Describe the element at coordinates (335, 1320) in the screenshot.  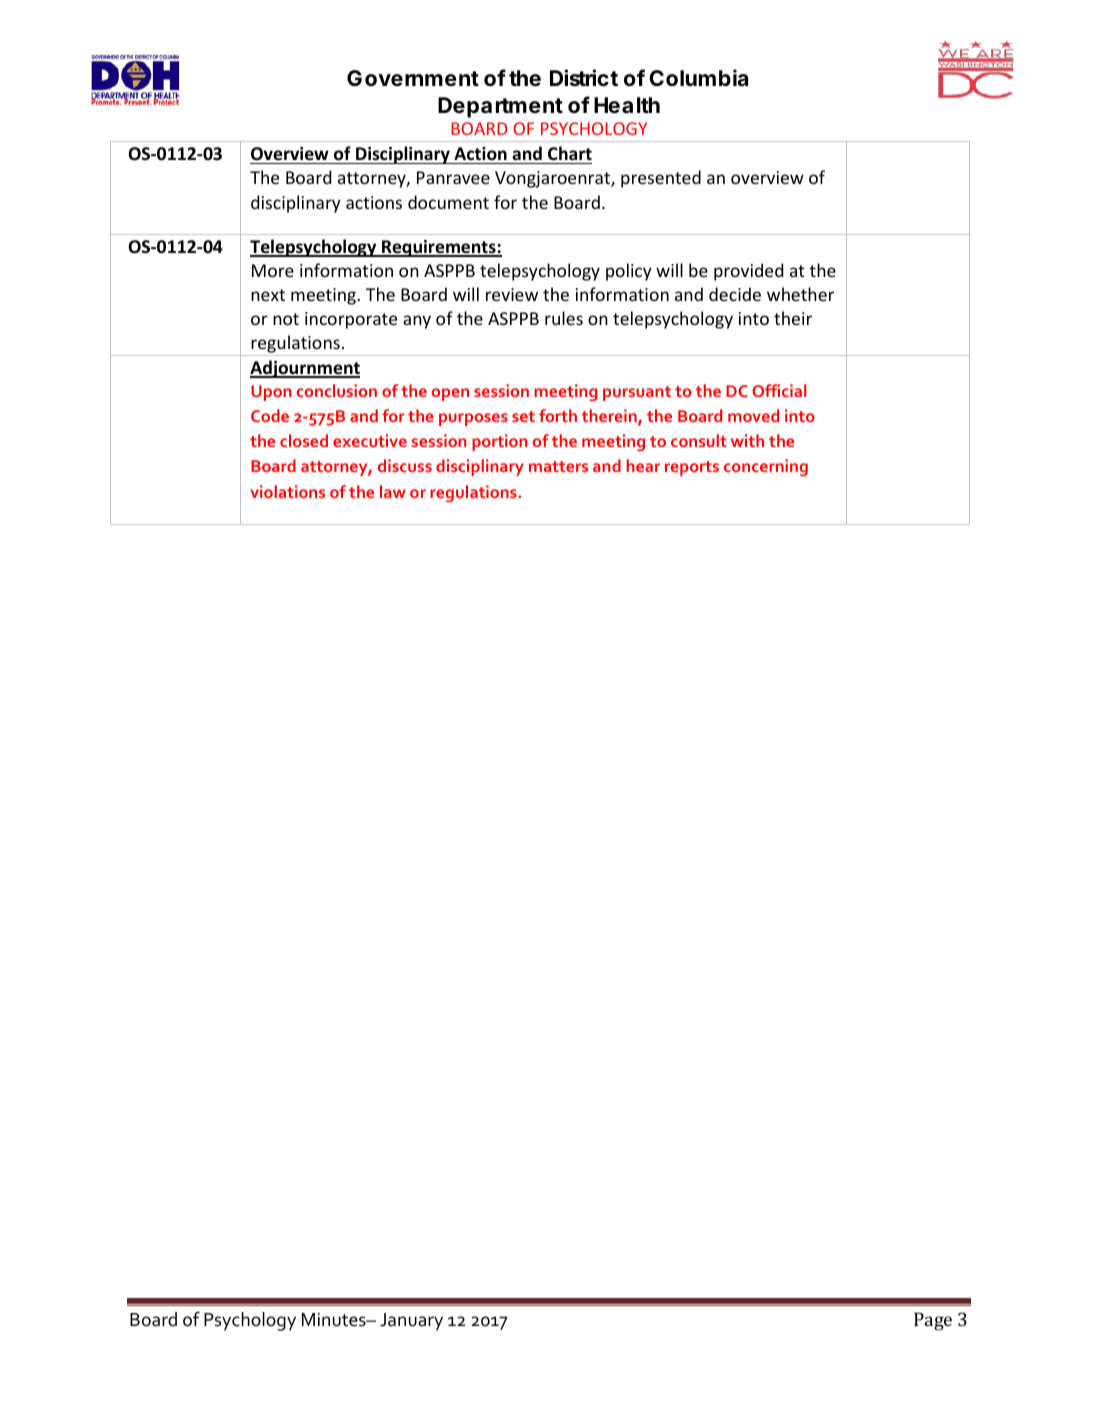
I see `Minutes` at that location.
